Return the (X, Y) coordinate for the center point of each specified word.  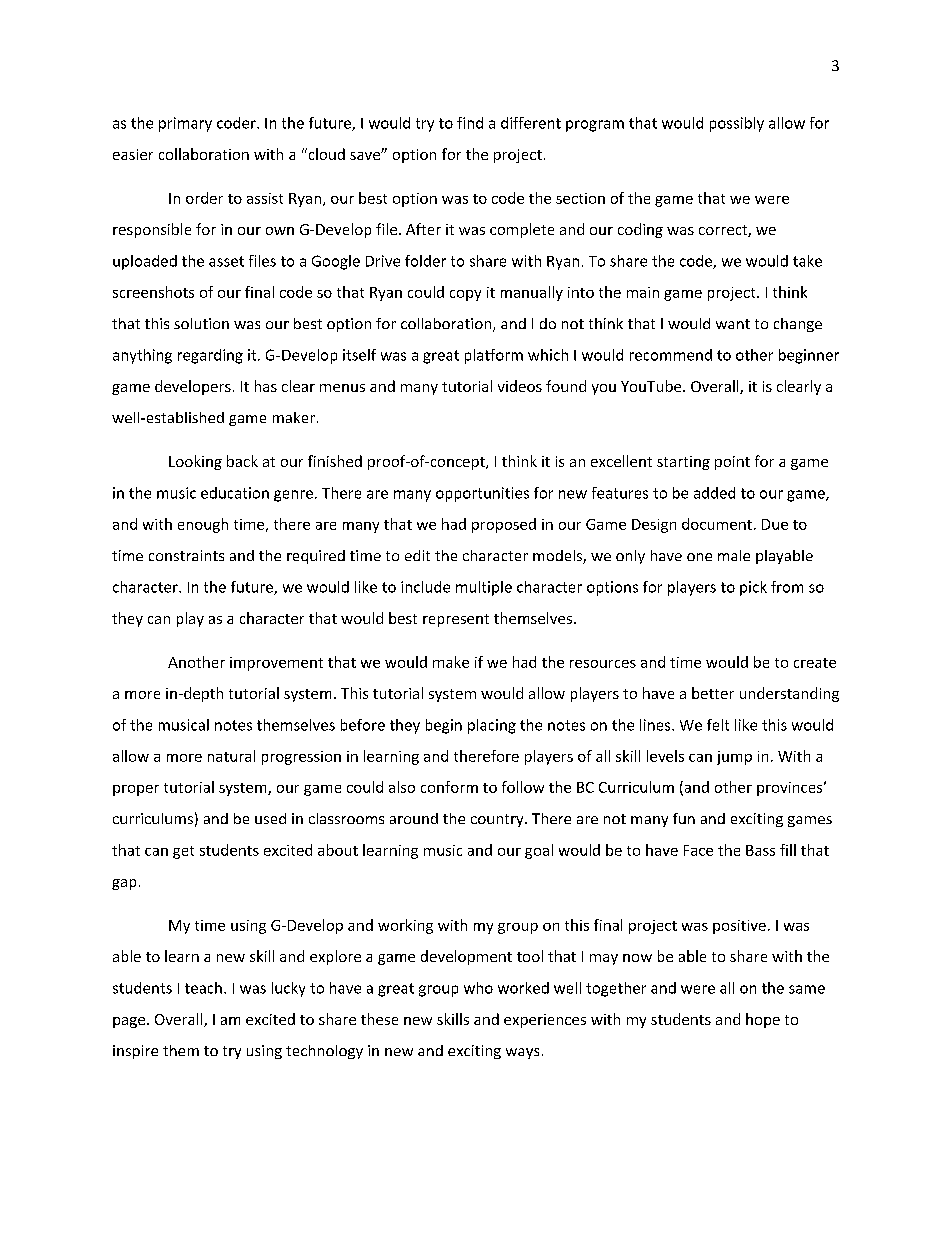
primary (185, 124)
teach (203, 988)
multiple (484, 588)
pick (753, 588)
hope (763, 1020)
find (470, 123)
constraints (186, 555)
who (478, 988)
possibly (737, 124)
